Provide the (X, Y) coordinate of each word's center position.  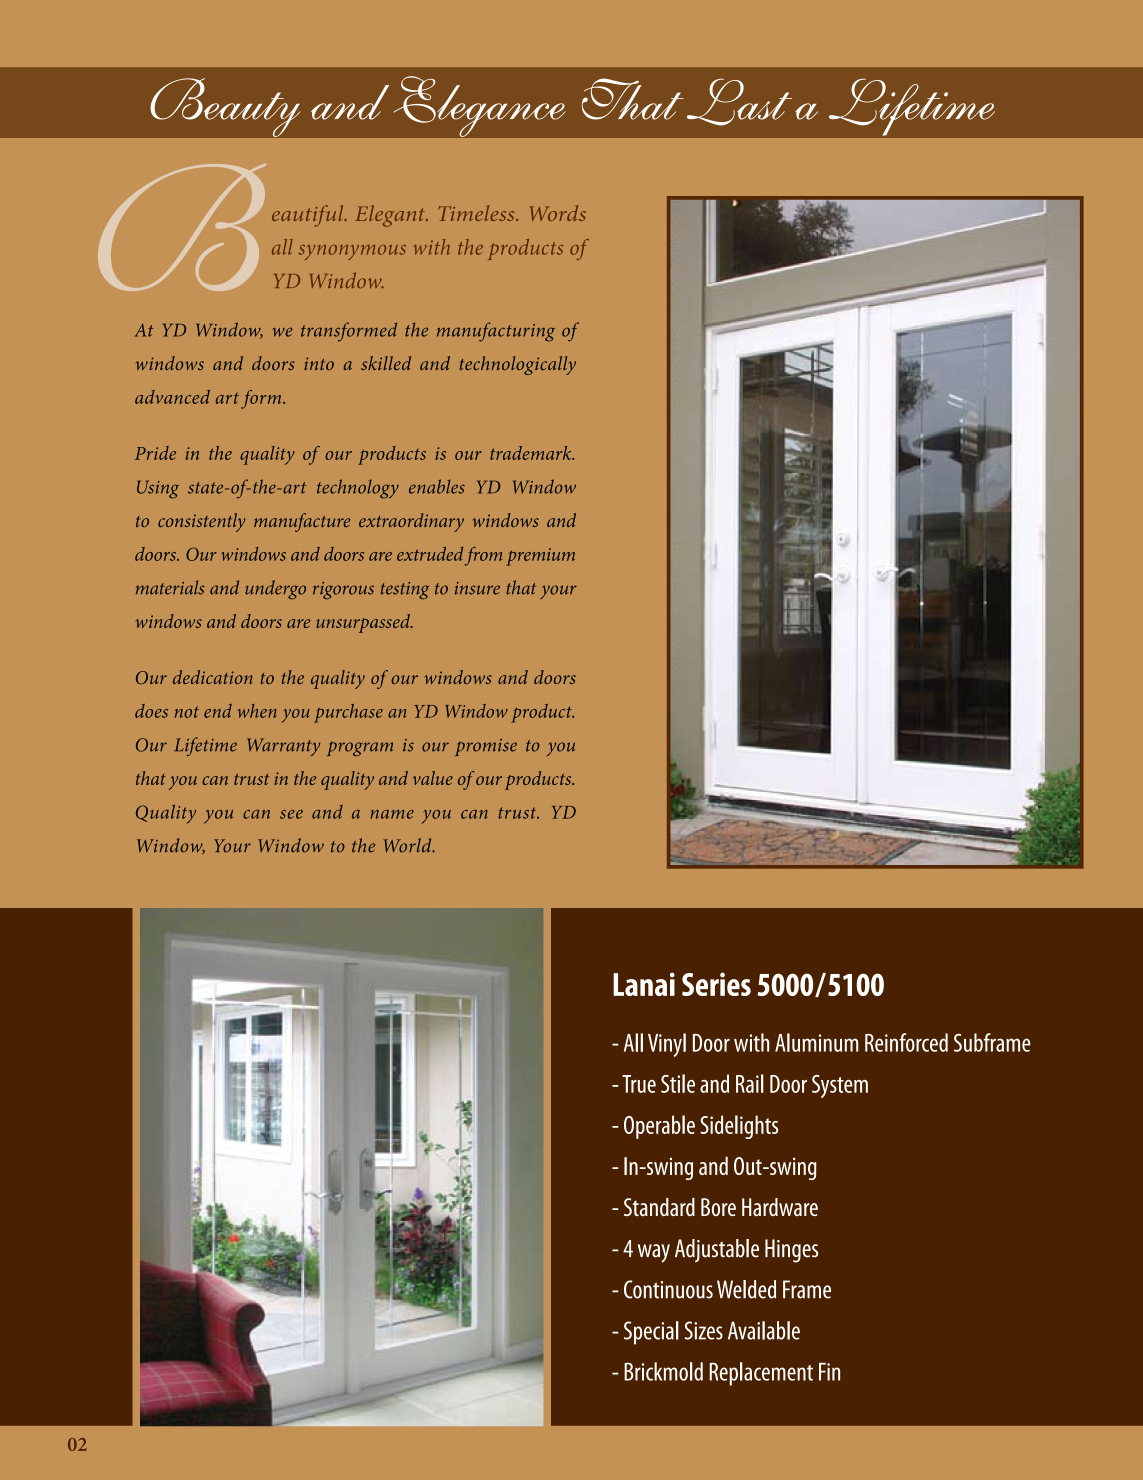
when (256, 711)
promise (486, 747)
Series (716, 984)
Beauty (225, 107)
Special (651, 1333)
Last (739, 102)
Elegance (479, 106)
